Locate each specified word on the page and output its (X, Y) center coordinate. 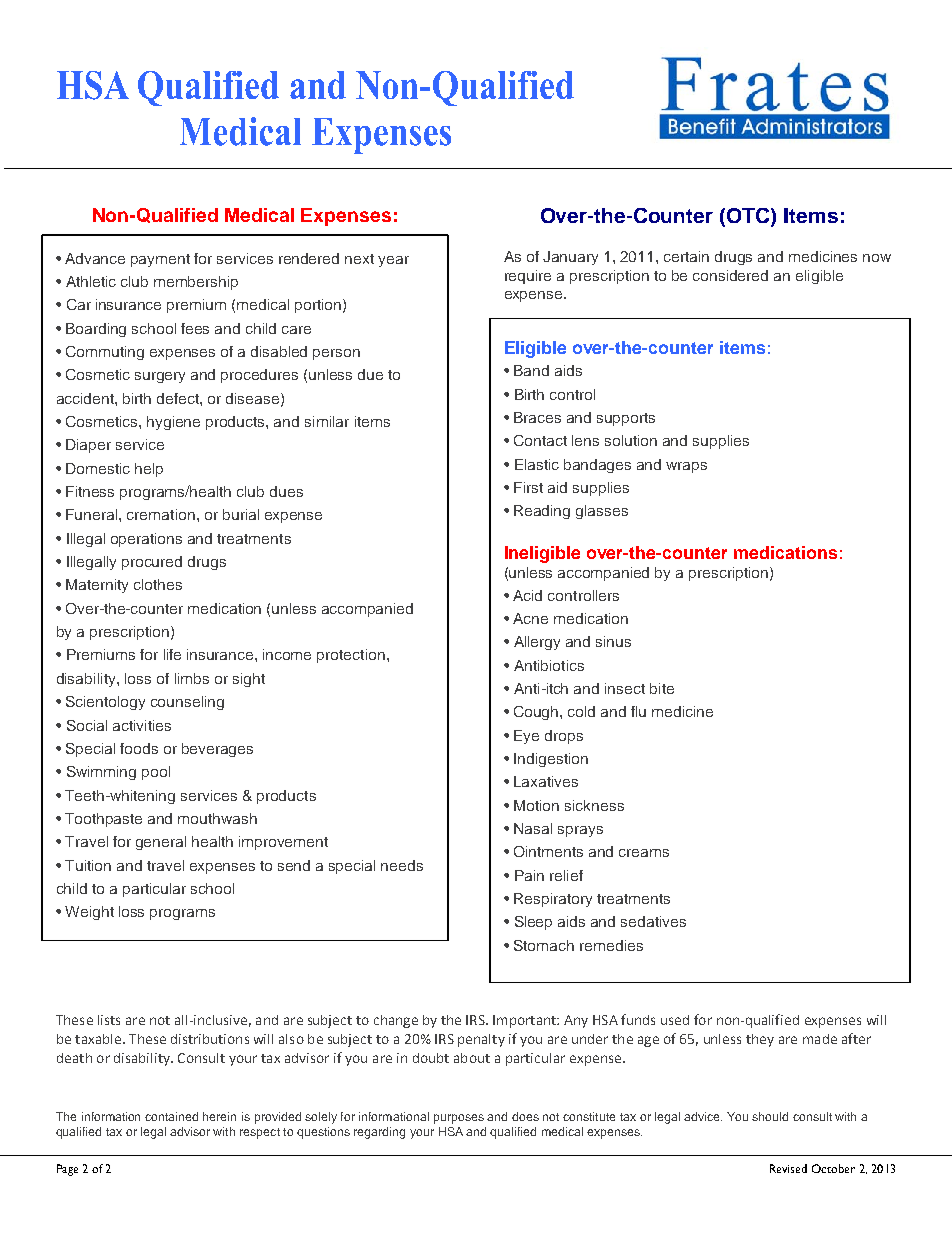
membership (196, 283)
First (528, 487)
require (528, 277)
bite (662, 688)
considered (730, 275)
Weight (89, 913)
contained (171, 1116)
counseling (187, 703)
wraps (686, 467)
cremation (161, 514)
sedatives (653, 921)
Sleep (533, 923)
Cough (537, 713)
